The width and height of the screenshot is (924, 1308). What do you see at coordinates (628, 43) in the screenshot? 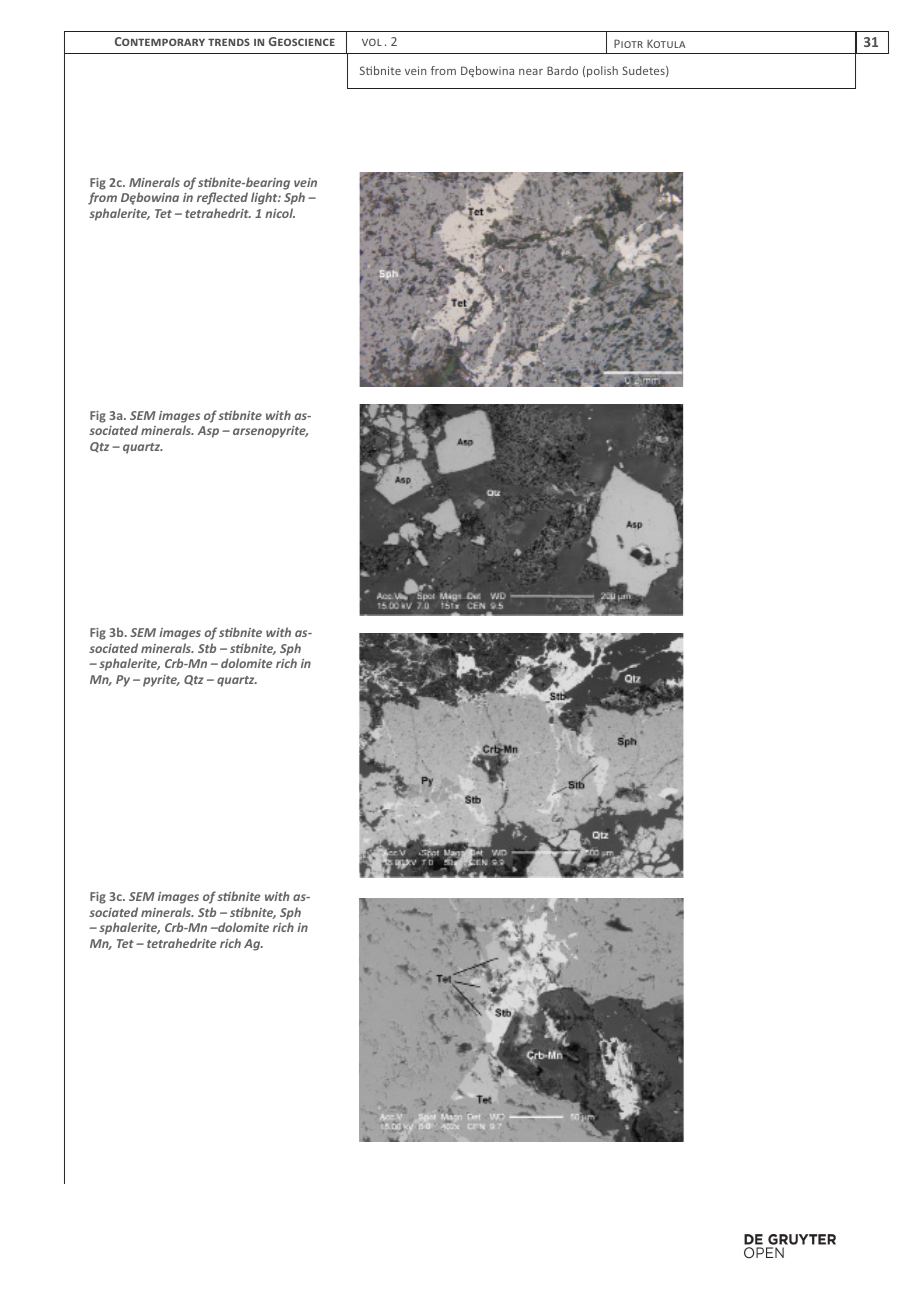
I see `Piotr` at bounding box center [628, 43].
